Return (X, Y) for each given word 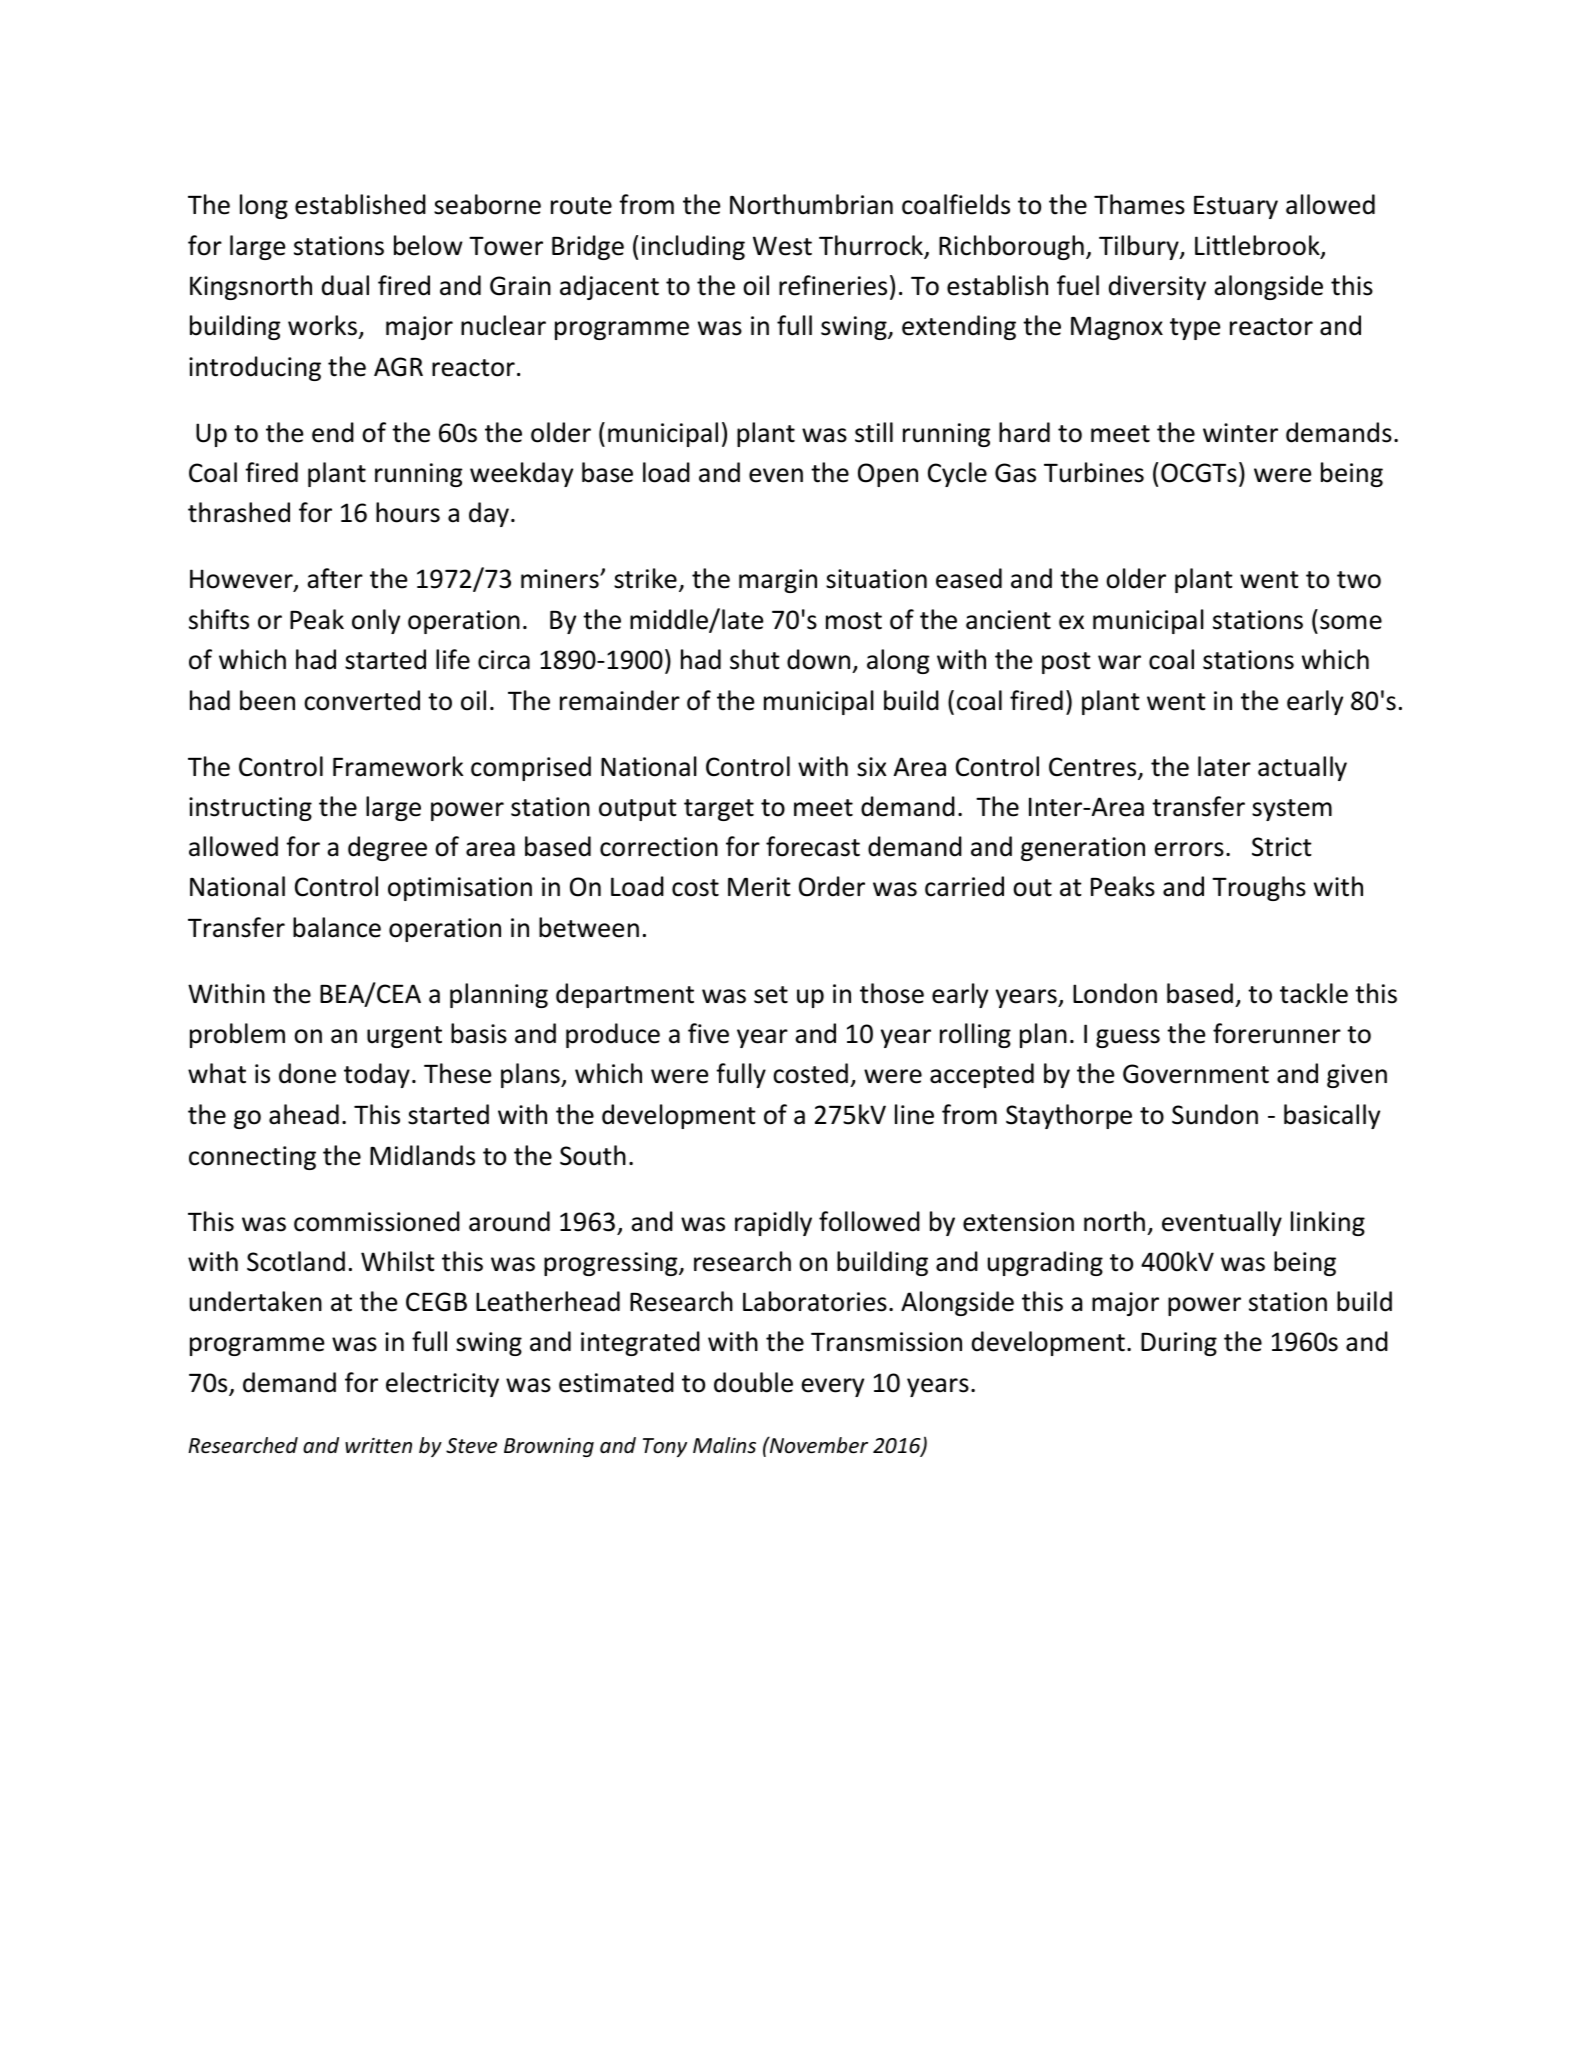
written (378, 1446)
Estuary (1236, 207)
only (376, 621)
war (1119, 662)
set (771, 995)
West (782, 246)
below (428, 245)
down (818, 659)
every (833, 1387)
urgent (404, 1037)
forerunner (1277, 1033)
